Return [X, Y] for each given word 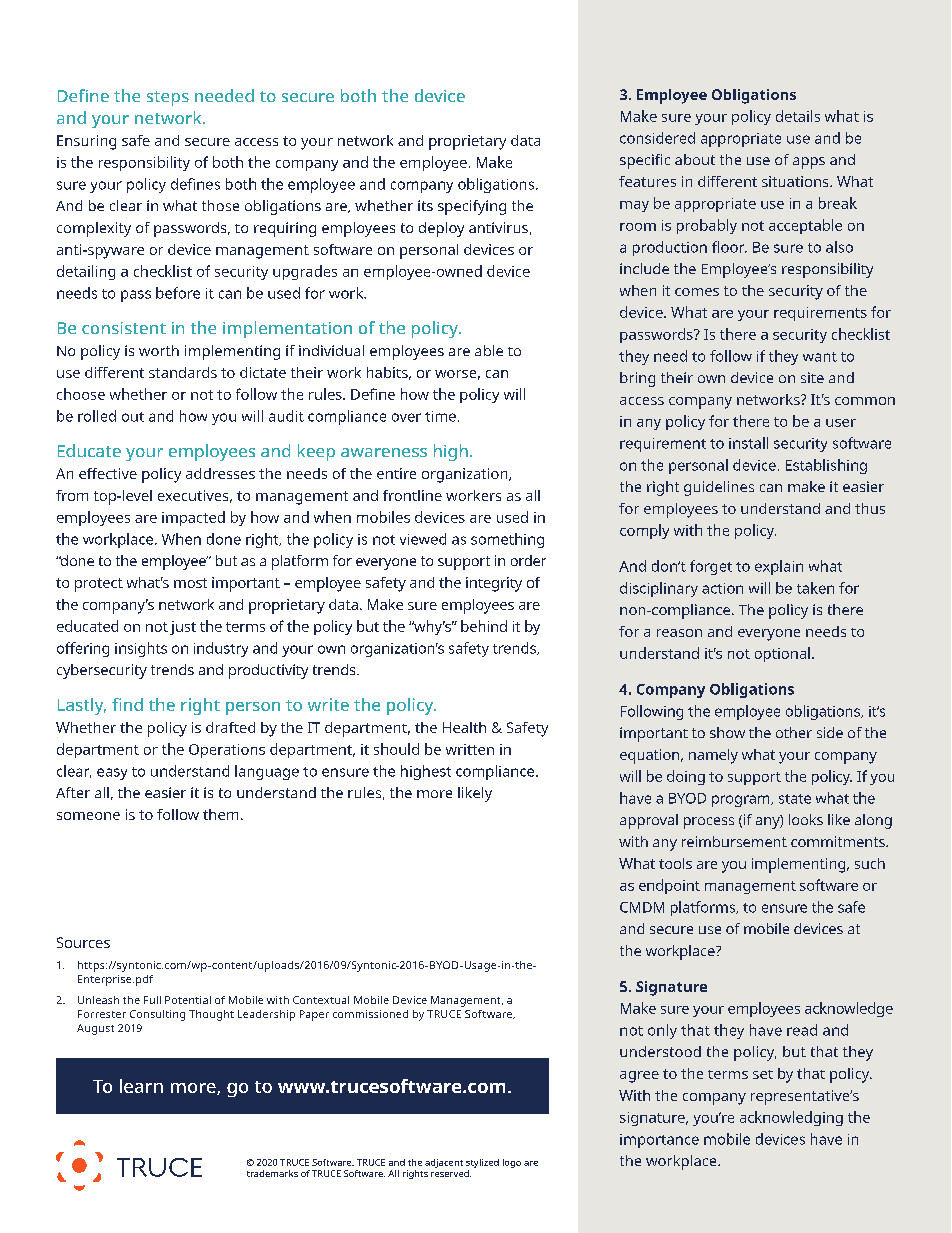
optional [782, 654]
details [798, 116]
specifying [472, 207]
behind [484, 626]
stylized [482, 1163]
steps [168, 98]
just [183, 628]
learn [141, 1086]
